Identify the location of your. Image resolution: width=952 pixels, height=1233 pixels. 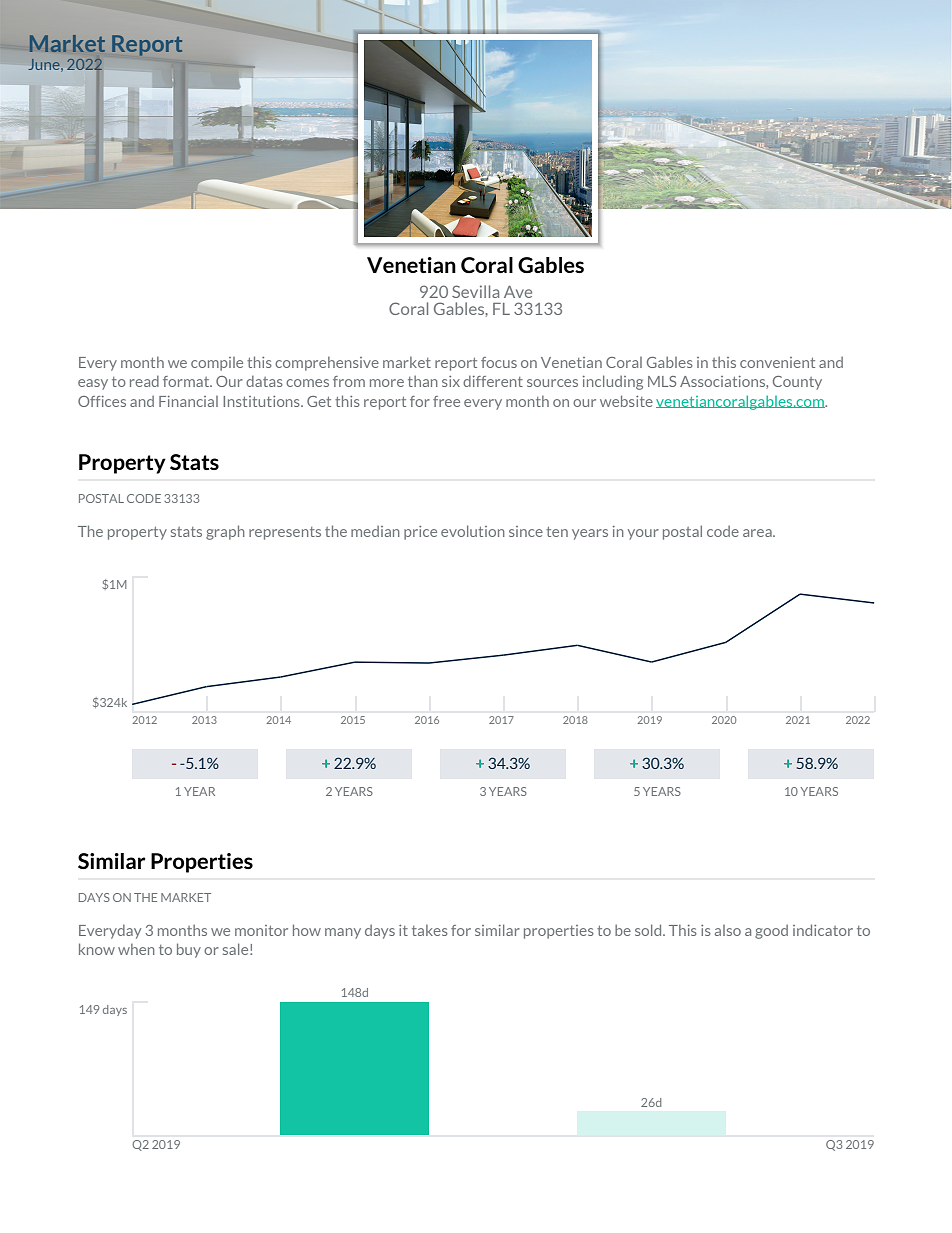
(643, 534).
